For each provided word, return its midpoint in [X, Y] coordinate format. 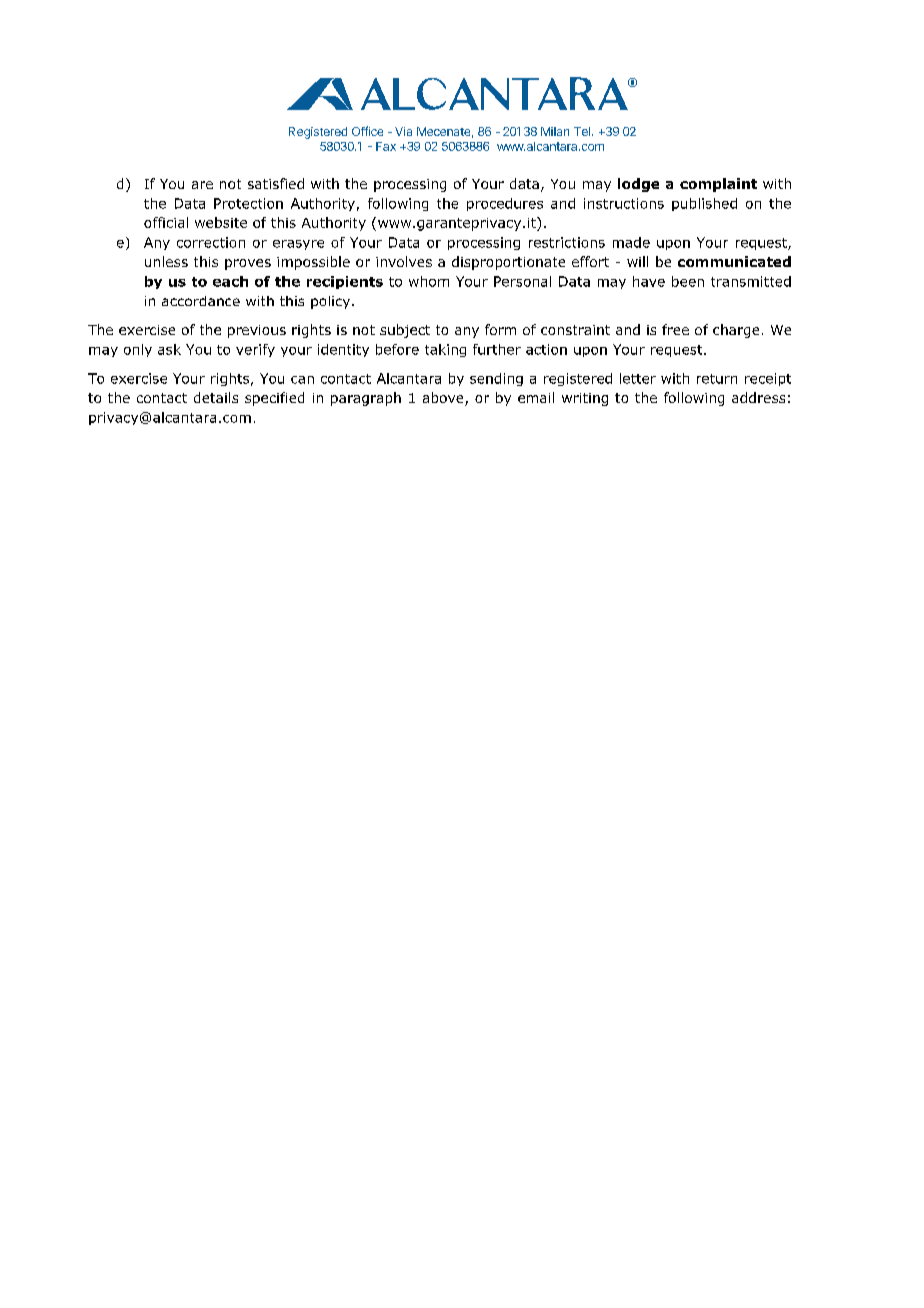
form [500, 329]
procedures [505, 204]
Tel [582, 131]
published [704, 204]
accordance [201, 301]
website [221, 222]
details [216, 397]
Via [403, 131]
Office [367, 131]
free [675, 329]
